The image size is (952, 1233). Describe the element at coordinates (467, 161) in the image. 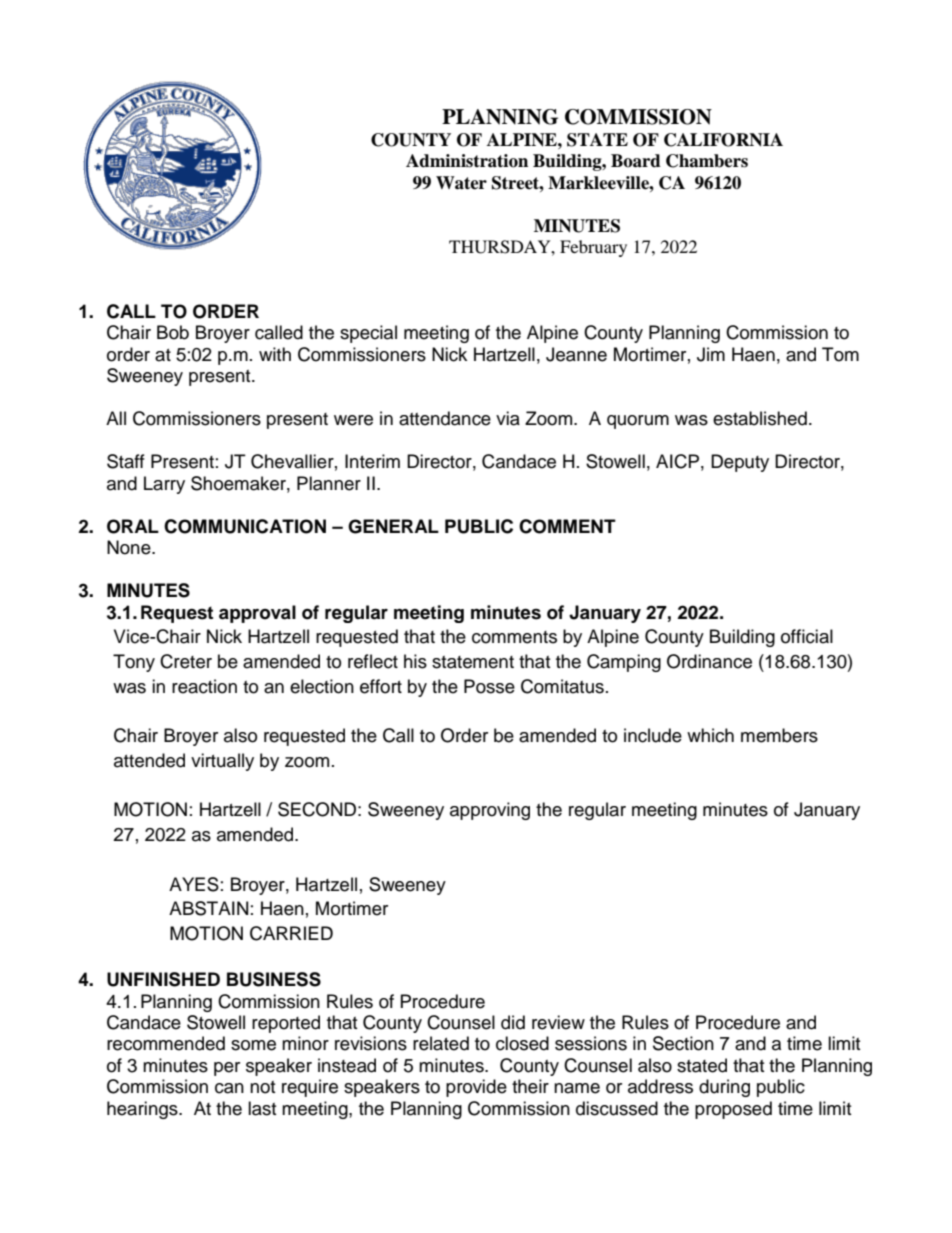

I see `Administration` at that location.
